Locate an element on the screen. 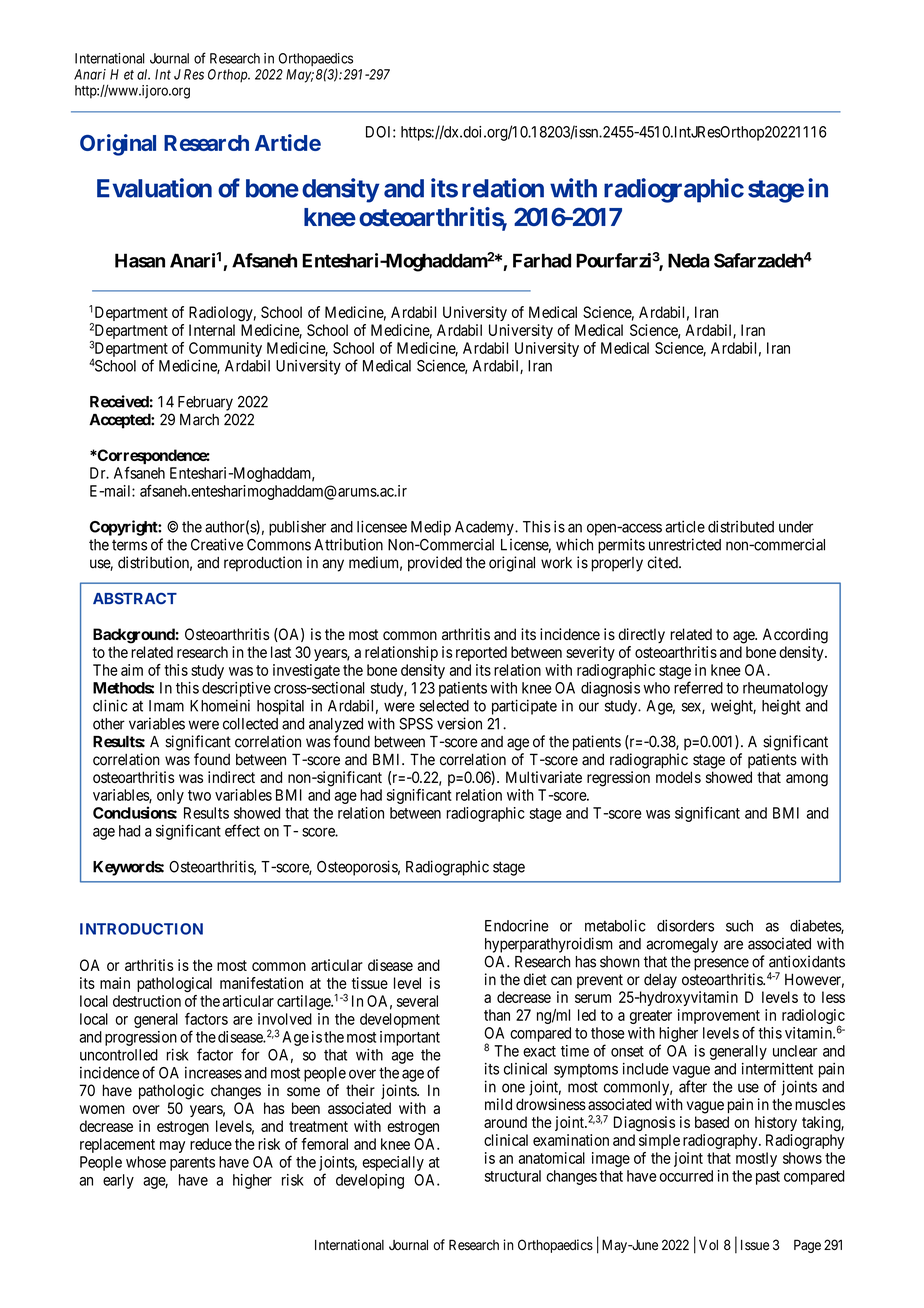 This screenshot has height=1308, width=924. INTRODUCTION is located at coordinates (141, 929).
